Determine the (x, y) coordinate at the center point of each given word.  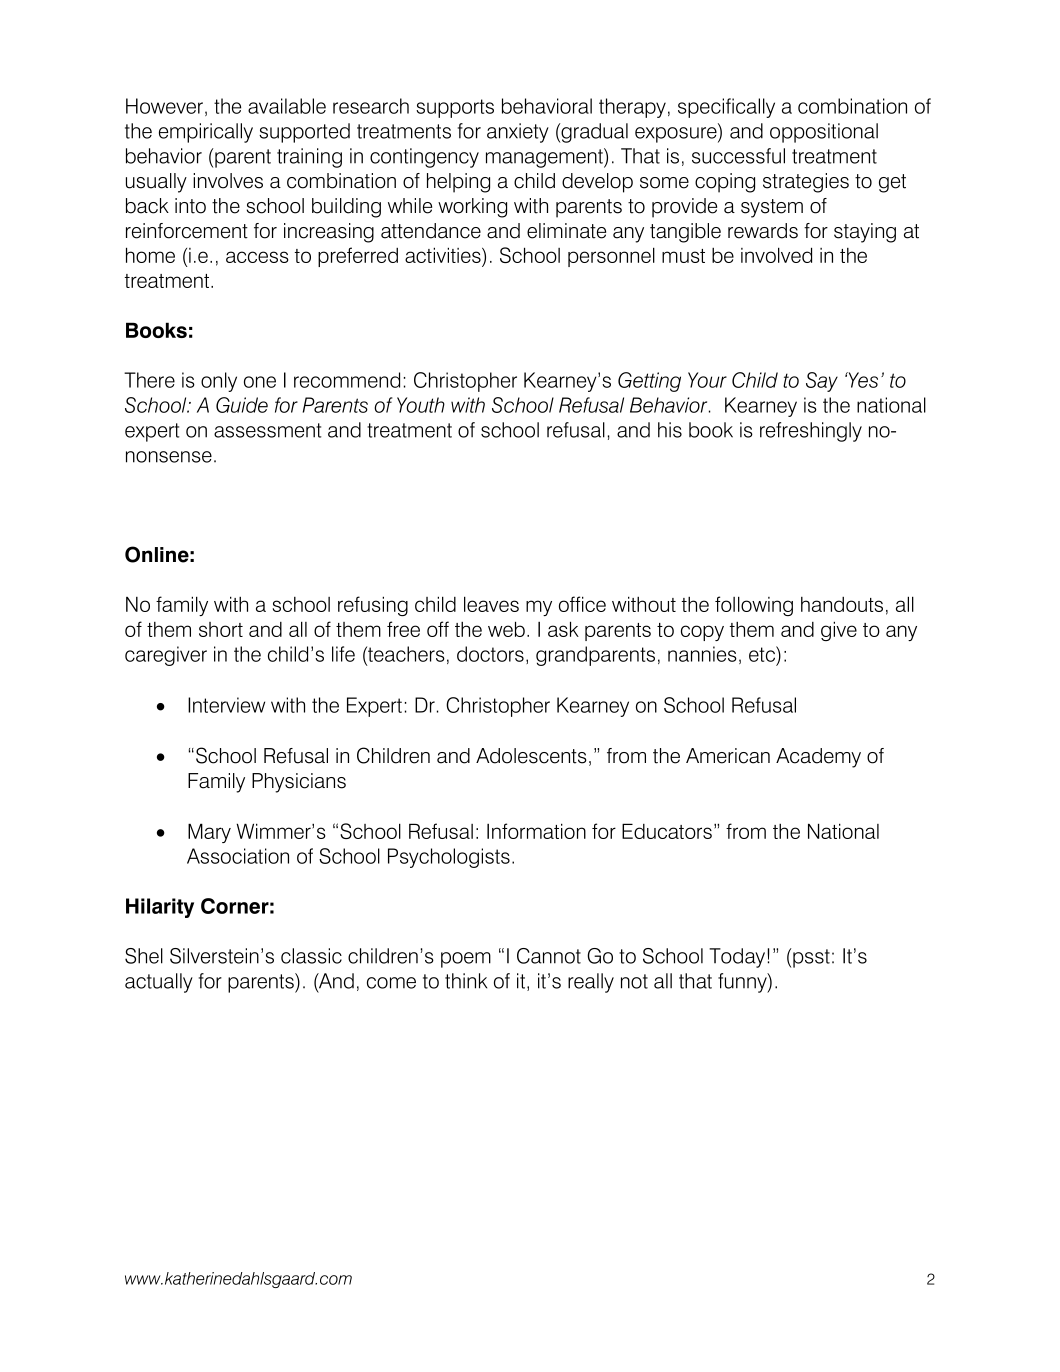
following (754, 606)
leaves (491, 604)
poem (466, 960)
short (221, 629)
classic (311, 956)
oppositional (824, 133)
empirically (206, 133)
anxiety (518, 133)
